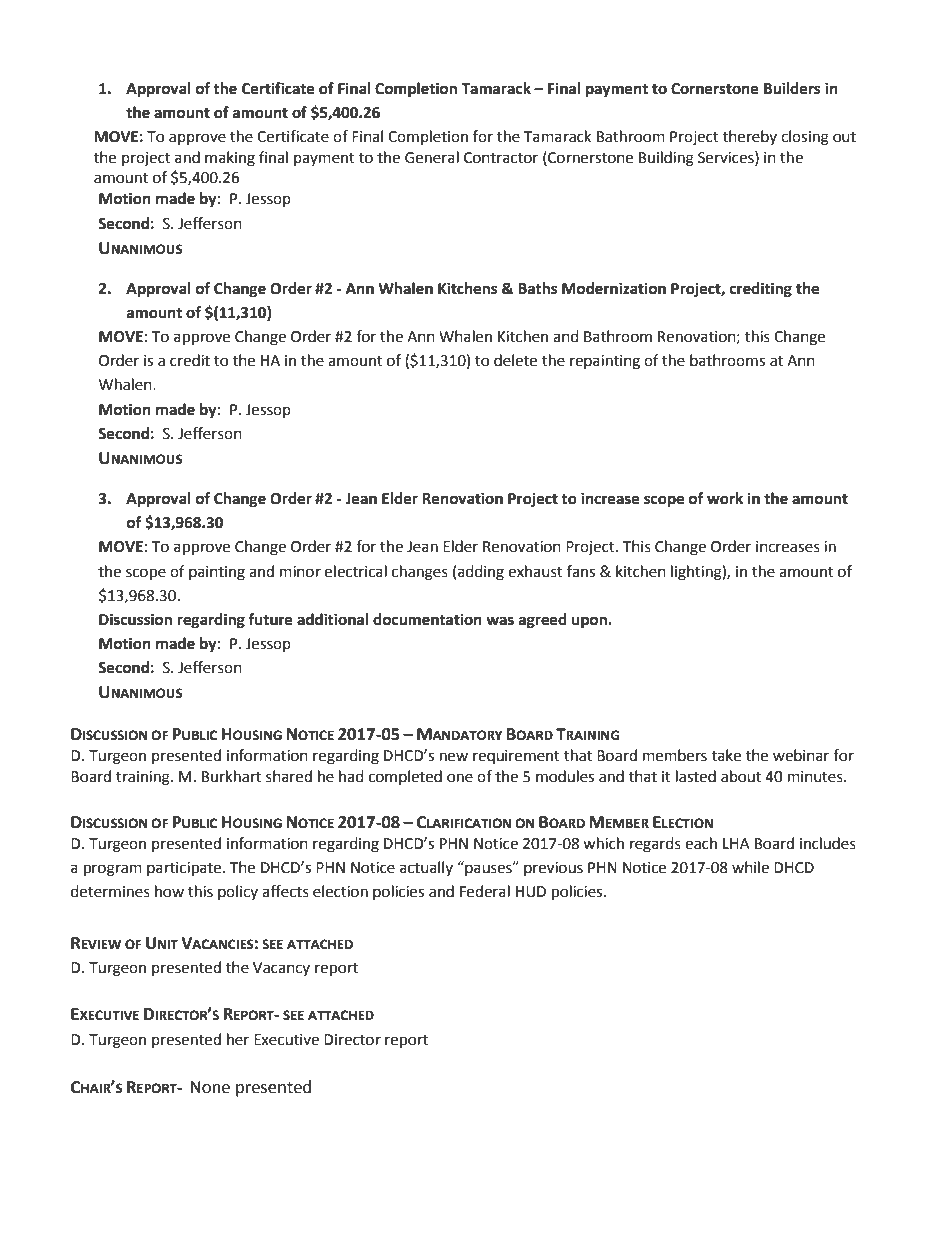  What do you see at coordinates (231, 776) in the screenshot?
I see `Burkhart` at bounding box center [231, 776].
